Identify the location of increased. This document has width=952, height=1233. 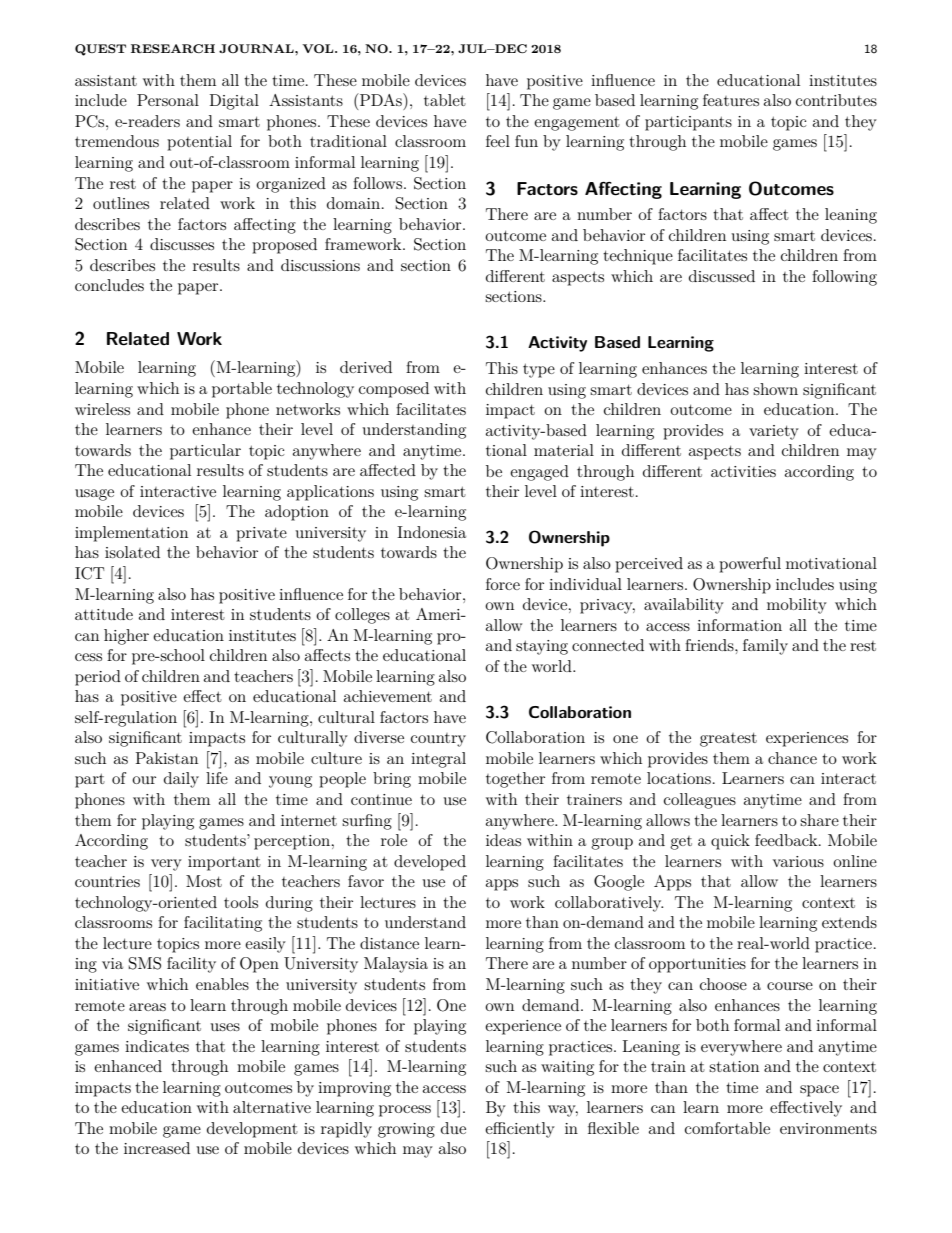
(157, 1148).
